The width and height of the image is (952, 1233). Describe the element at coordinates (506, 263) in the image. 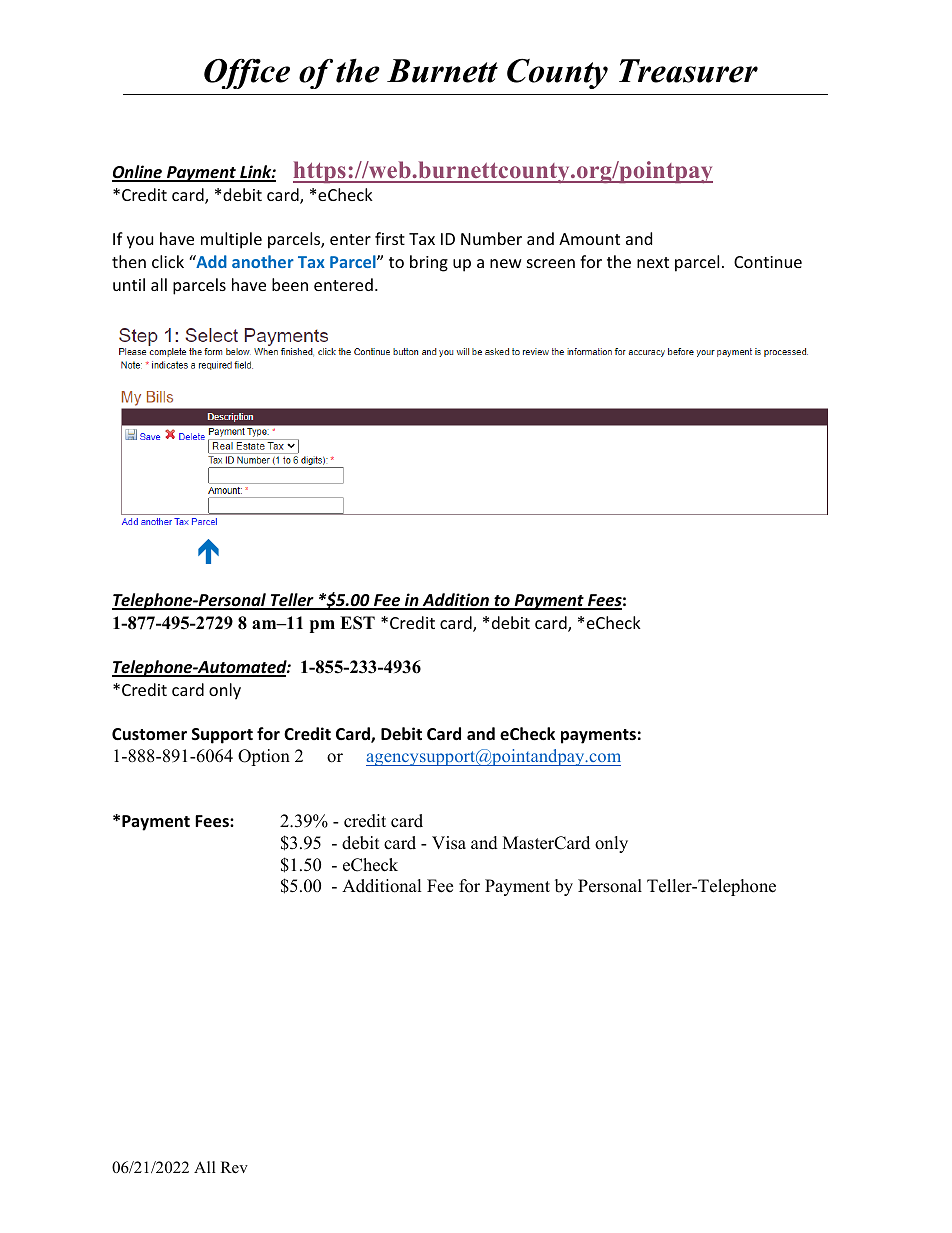

I see `new` at that location.
